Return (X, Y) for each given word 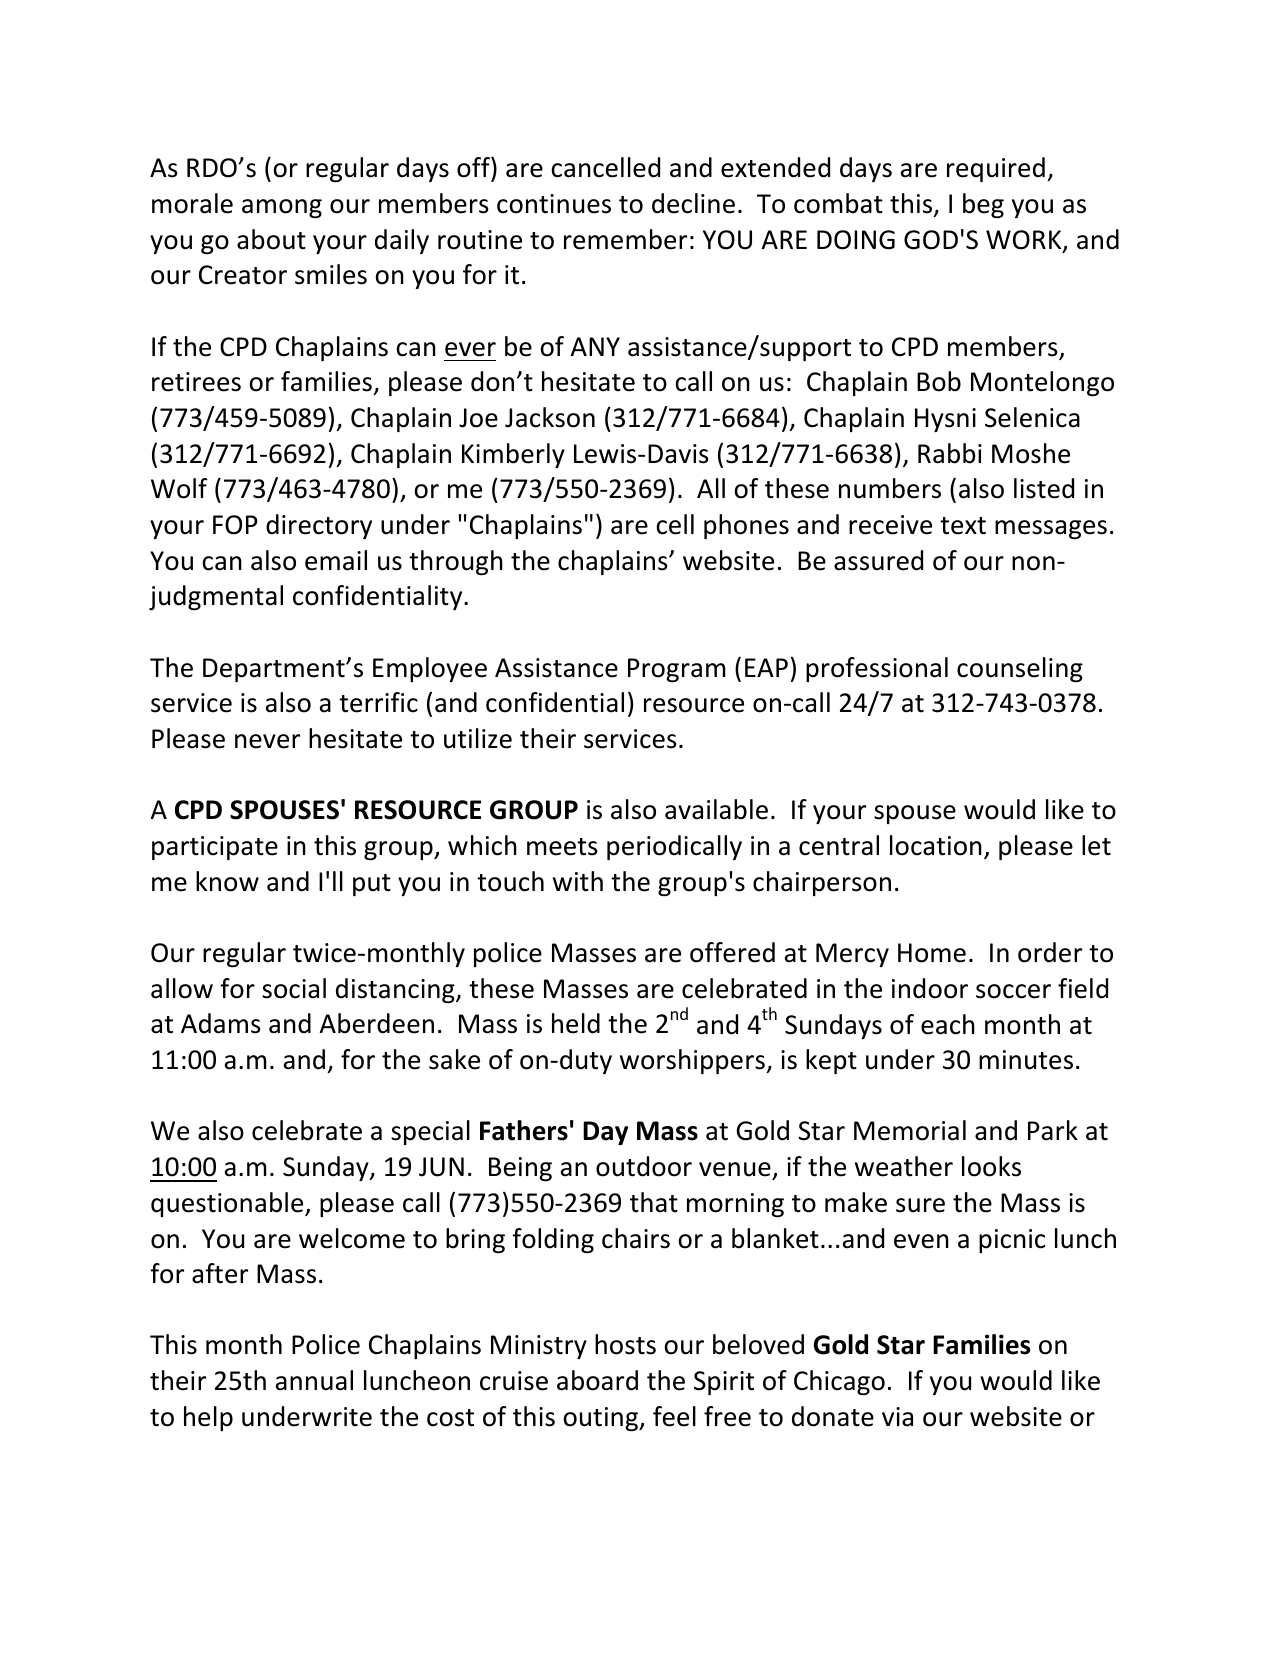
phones (746, 526)
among (282, 208)
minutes (1026, 1060)
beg (983, 205)
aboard (597, 1380)
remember (625, 239)
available (716, 809)
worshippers (693, 1061)
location (936, 845)
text (963, 526)
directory (319, 526)
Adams (221, 1023)
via (897, 1417)
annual (314, 1380)
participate (215, 848)
